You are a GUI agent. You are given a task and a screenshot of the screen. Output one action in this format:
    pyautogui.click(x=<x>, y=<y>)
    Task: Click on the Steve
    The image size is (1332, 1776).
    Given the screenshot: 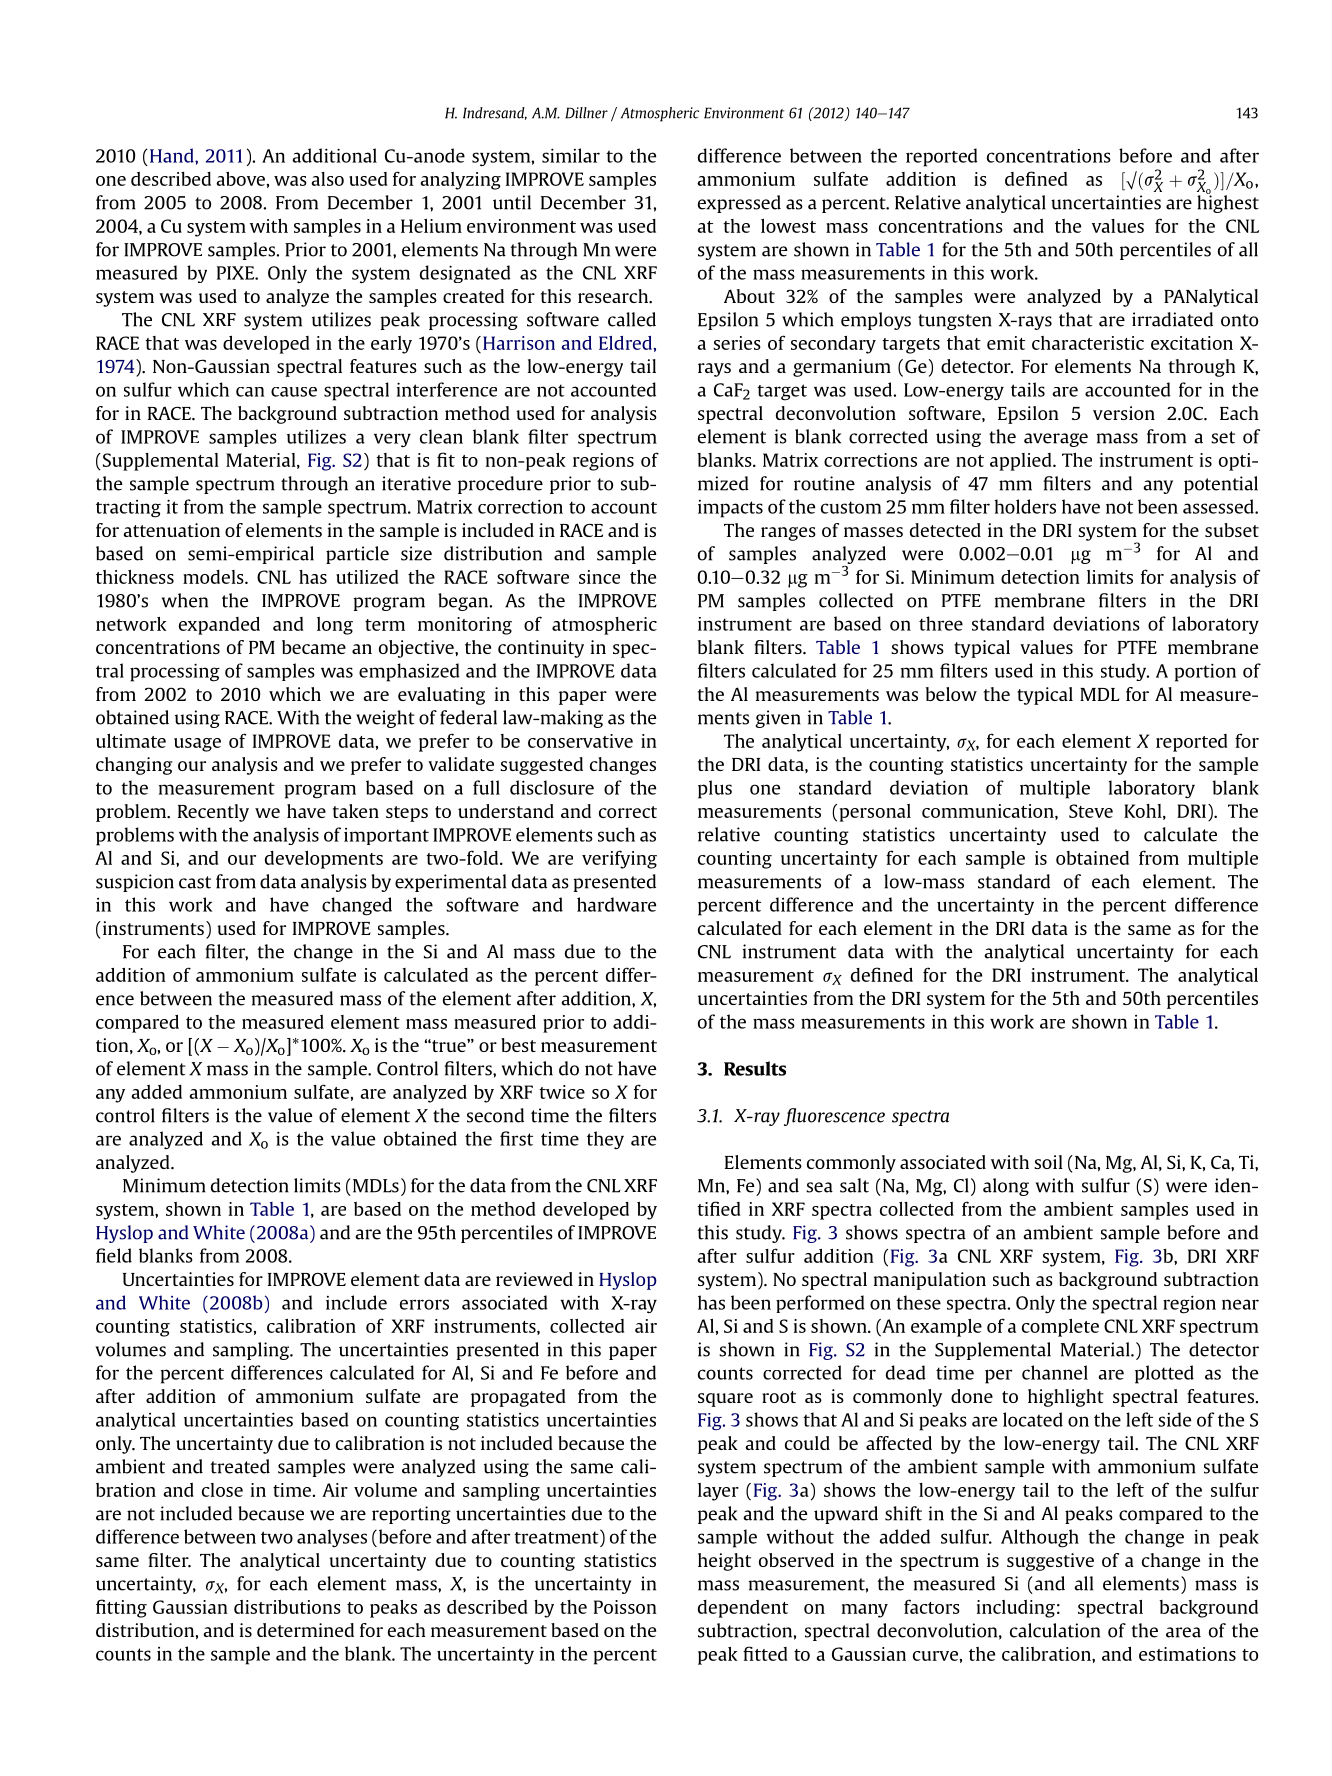 What is the action you would take?
    pyautogui.click(x=1091, y=811)
